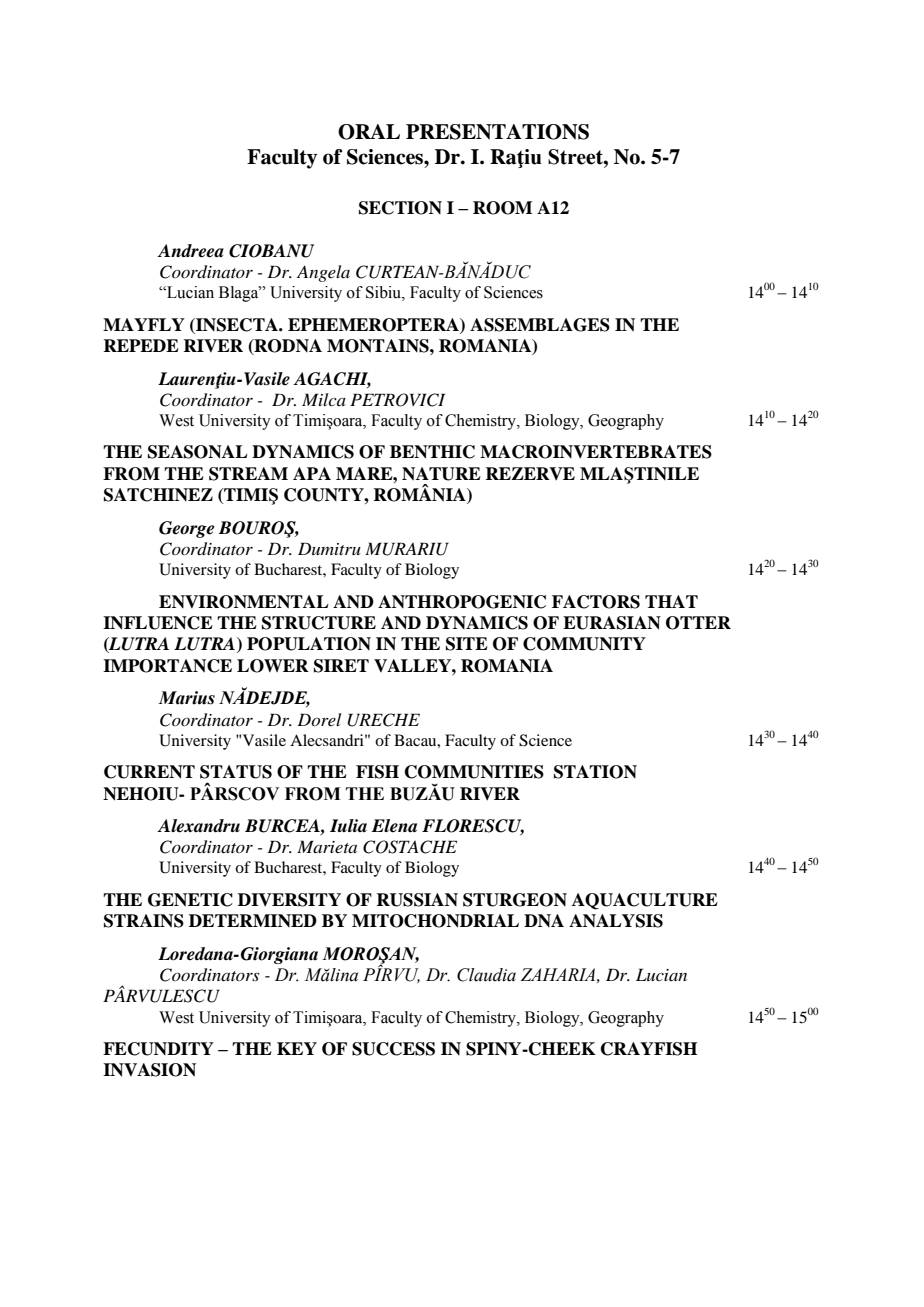 Image resolution: width=924 pixels, height=1307 pixels. I want to click on SEASONAL, so click(198, 452).
